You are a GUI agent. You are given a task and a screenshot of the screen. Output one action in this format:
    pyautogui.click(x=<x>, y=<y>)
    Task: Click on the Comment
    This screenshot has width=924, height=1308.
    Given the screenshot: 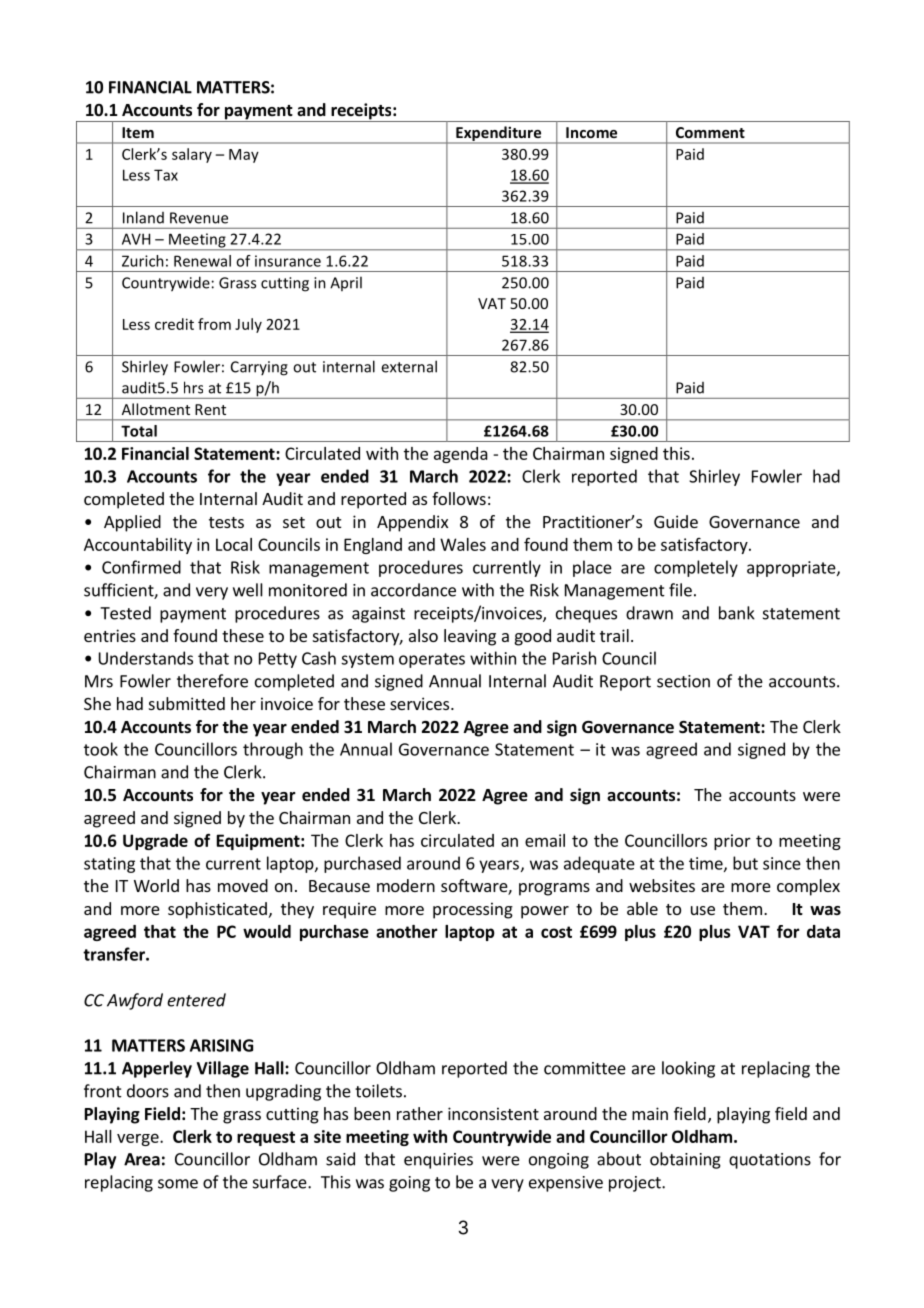 What is the action you would take?
    pyautogui.click(x=710, y=132)
